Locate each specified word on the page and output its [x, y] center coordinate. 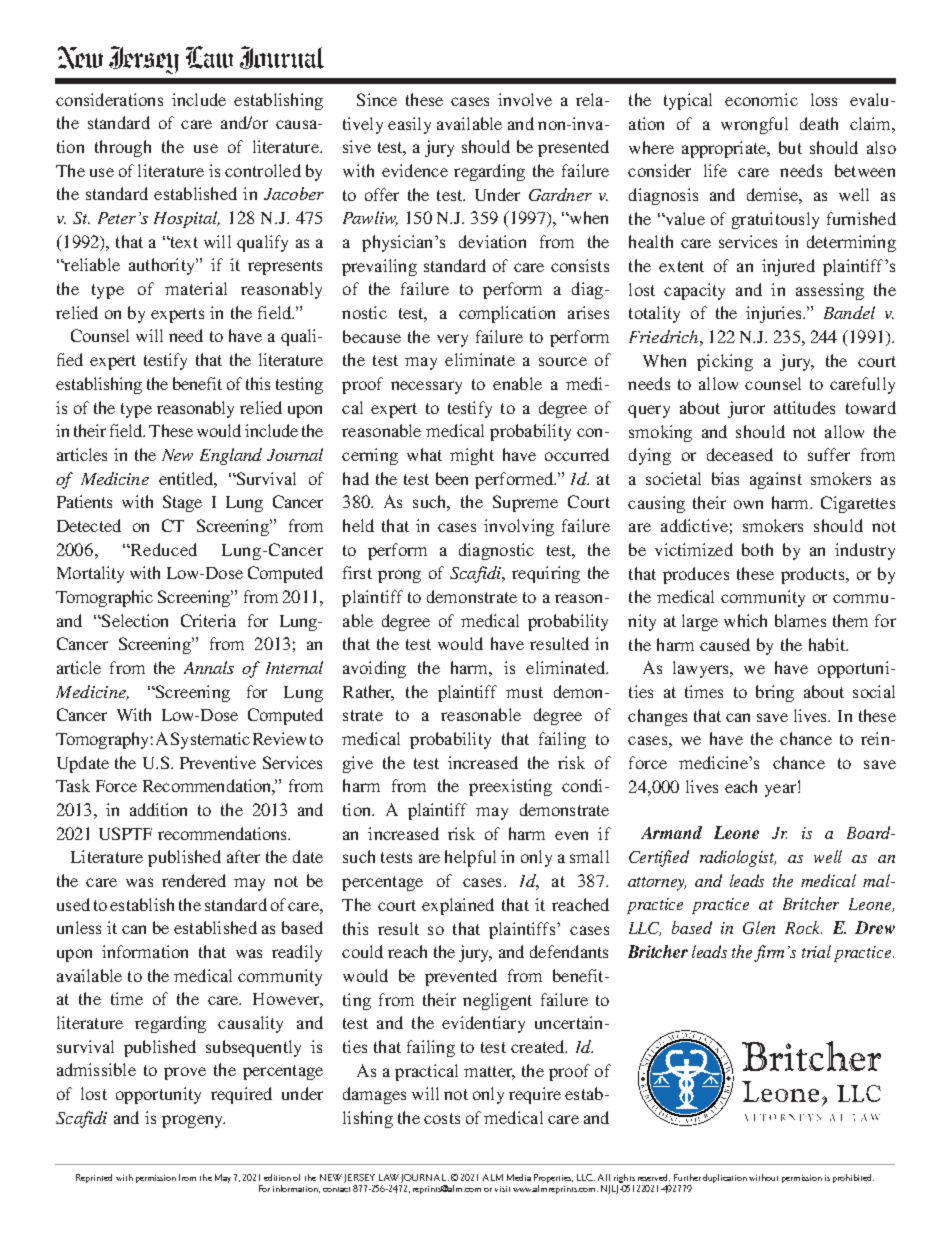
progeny [193, 1121]
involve [525, 99]
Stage [182, 503]
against [776, 480]
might [472, 456]
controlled [263, 170]
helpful [470, 858]
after [243, 856]
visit [502, 1189]
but [790, 147]
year [782, 789]
